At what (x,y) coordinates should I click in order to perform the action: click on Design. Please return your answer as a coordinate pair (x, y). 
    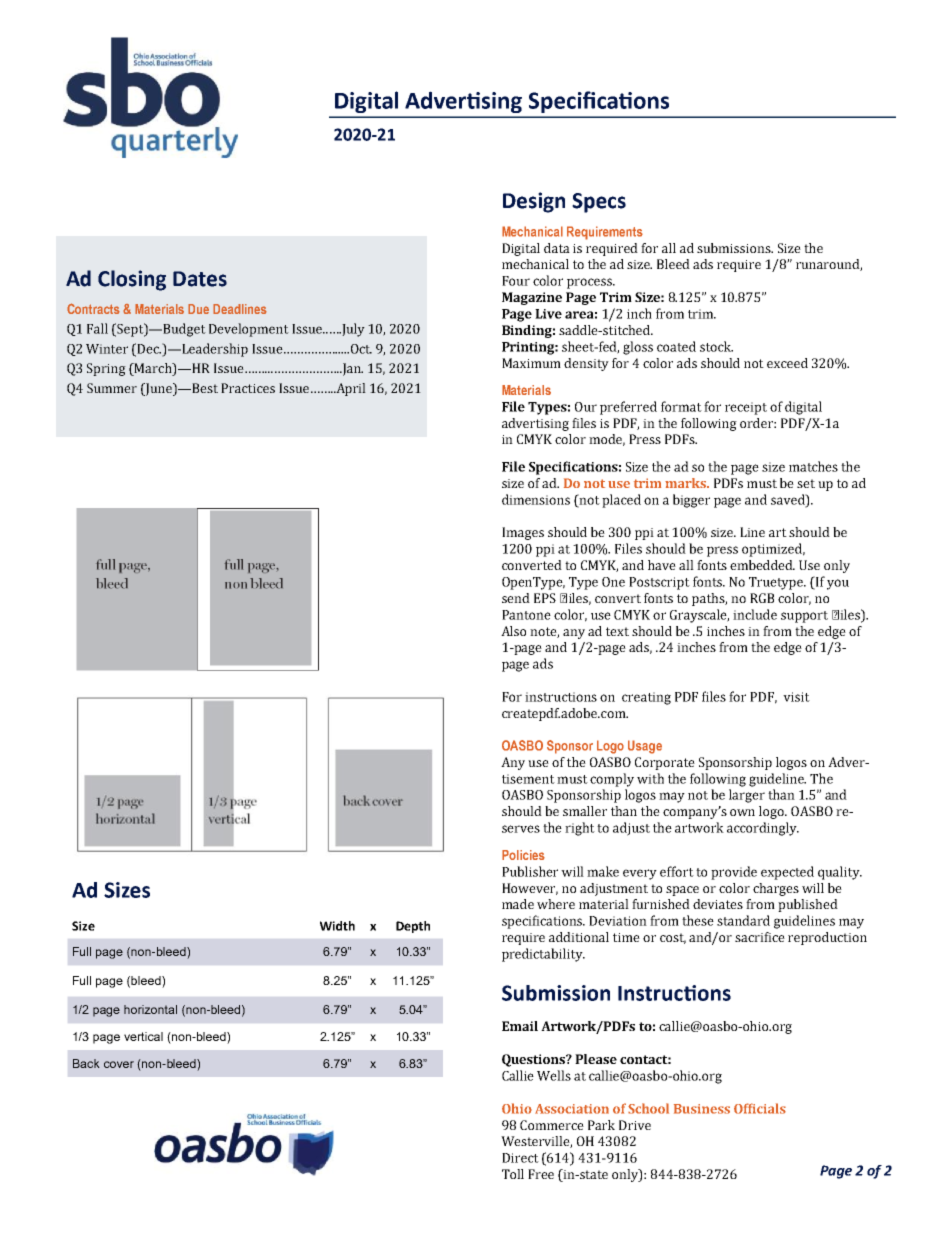
    Looking at the image, I should click on (534, 202).
